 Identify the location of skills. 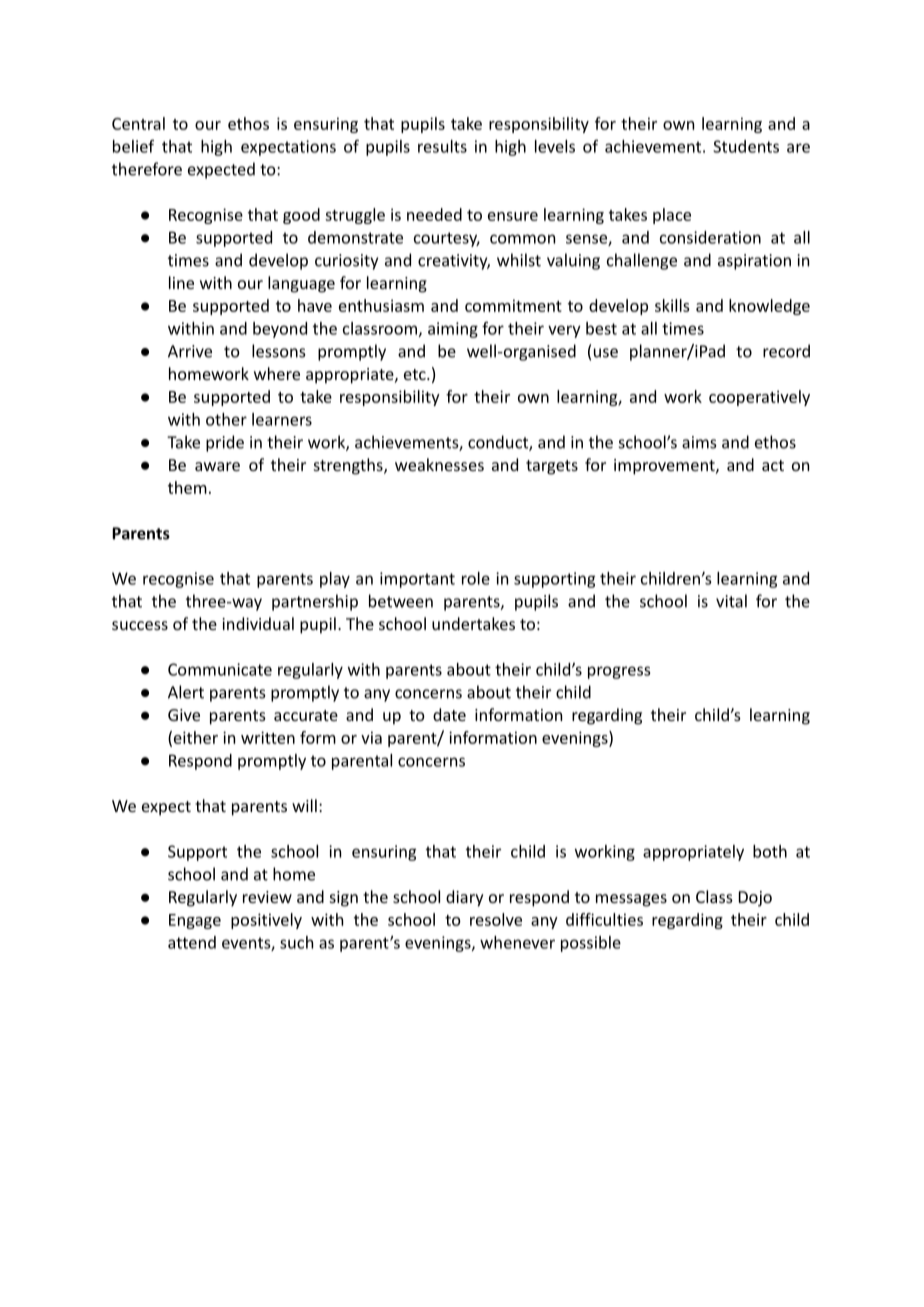
(672, 305).
